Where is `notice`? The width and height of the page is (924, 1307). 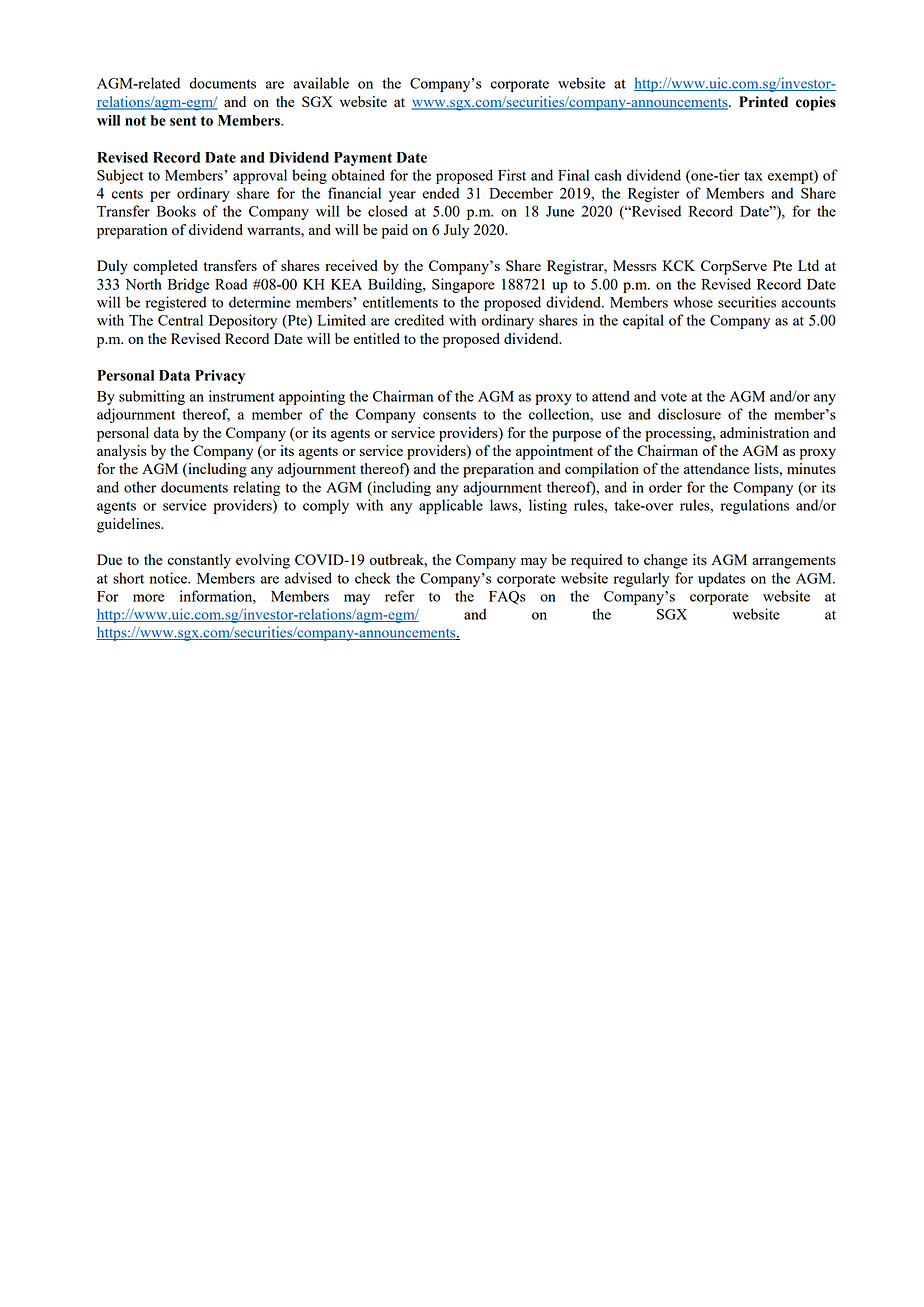
notice is located at coordinates (170, 578).
